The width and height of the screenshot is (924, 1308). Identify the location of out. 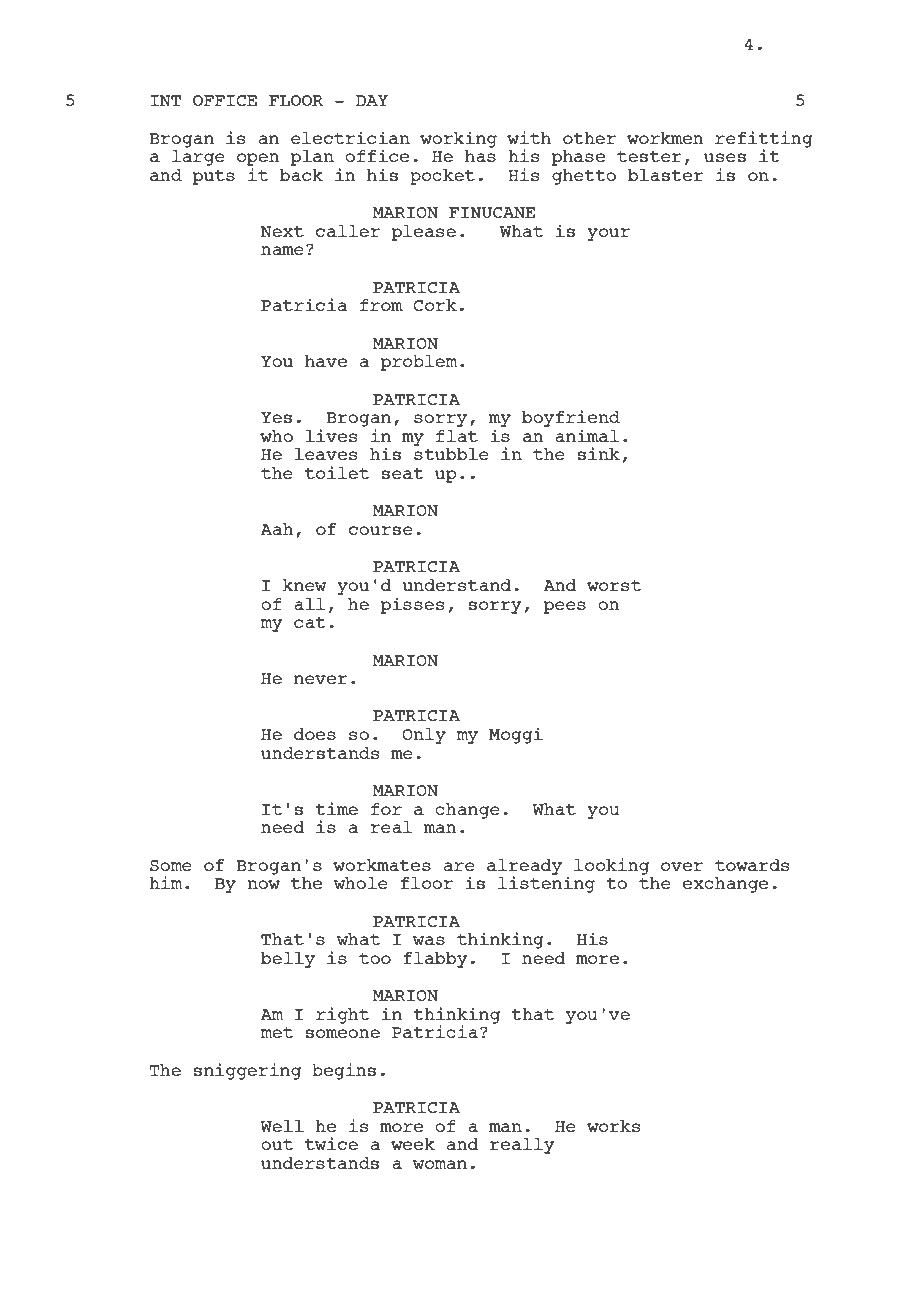
(277, 1144).
